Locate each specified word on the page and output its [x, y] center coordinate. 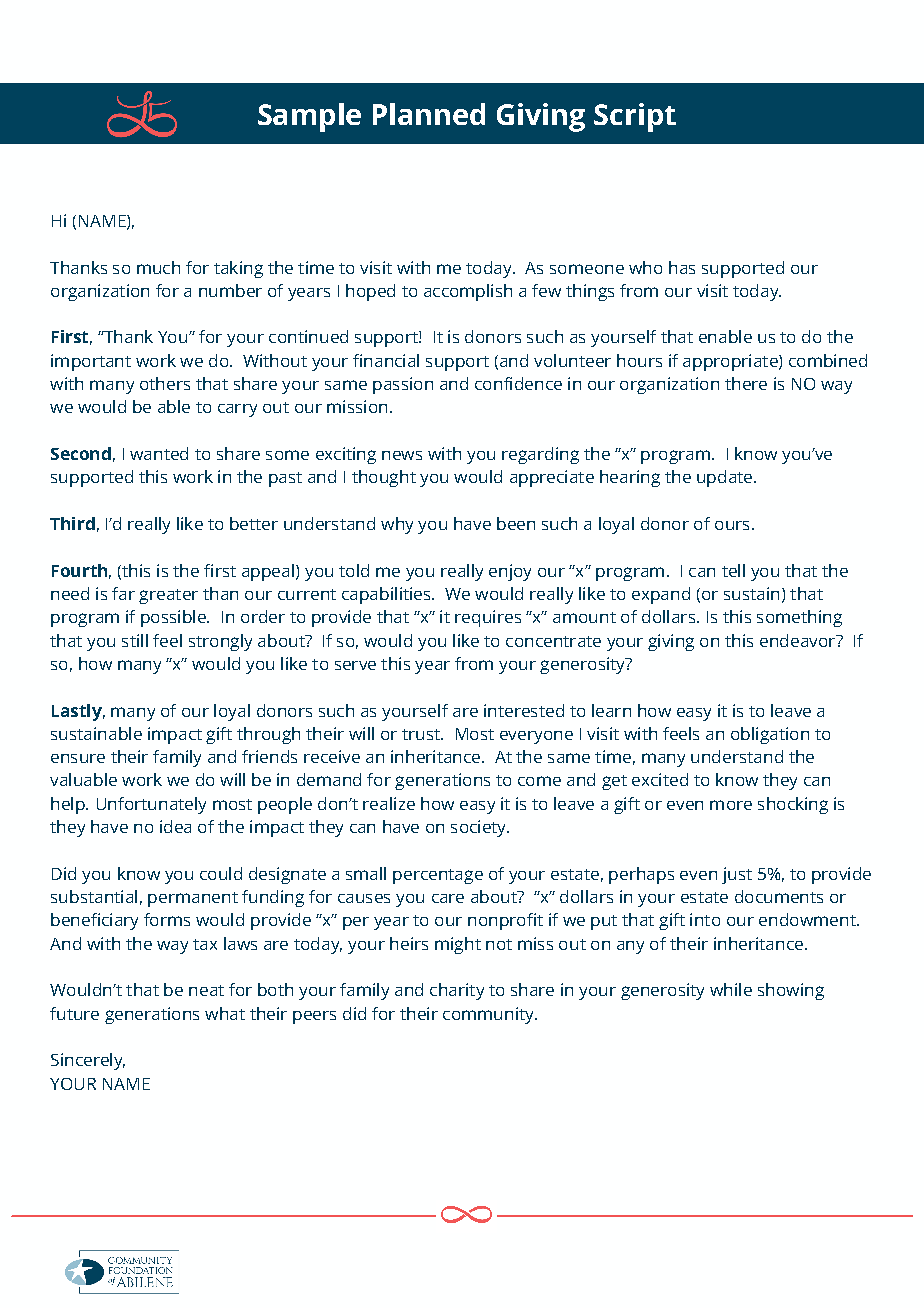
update [726, 478]
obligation [770, 735]
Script [635, 117]
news [402, 455]
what [225, 1013]
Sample [309, 117]
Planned [429, 114]
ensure [78, 758]
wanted [159, 453]
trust [422, 734]
